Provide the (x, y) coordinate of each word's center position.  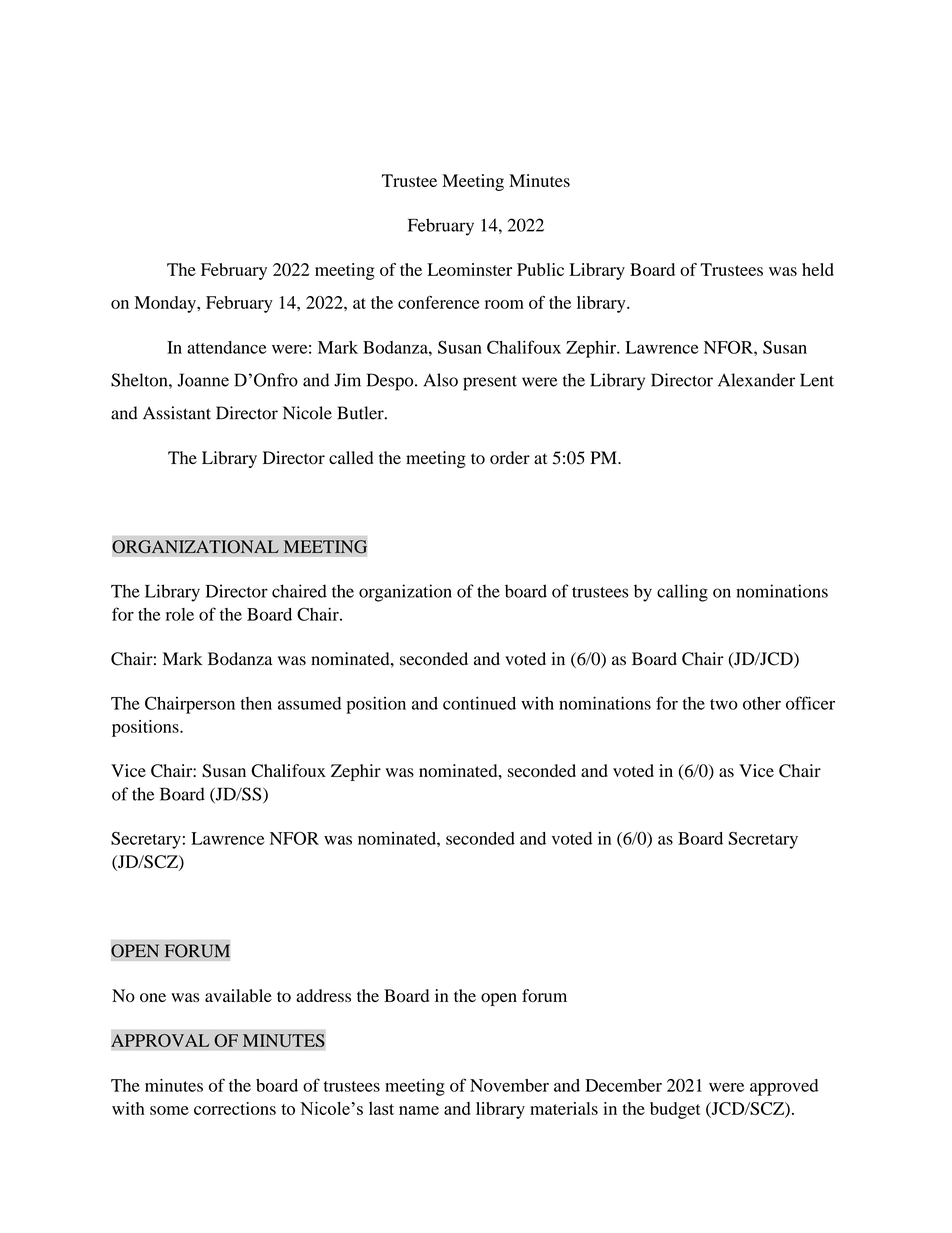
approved (784, 1087)
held (818, 269)
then (256, 703)
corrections (235, 1108)
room (504, 304)
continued (479, 703)
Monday (166, 304)
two (724, 704)
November (509, 1085)
